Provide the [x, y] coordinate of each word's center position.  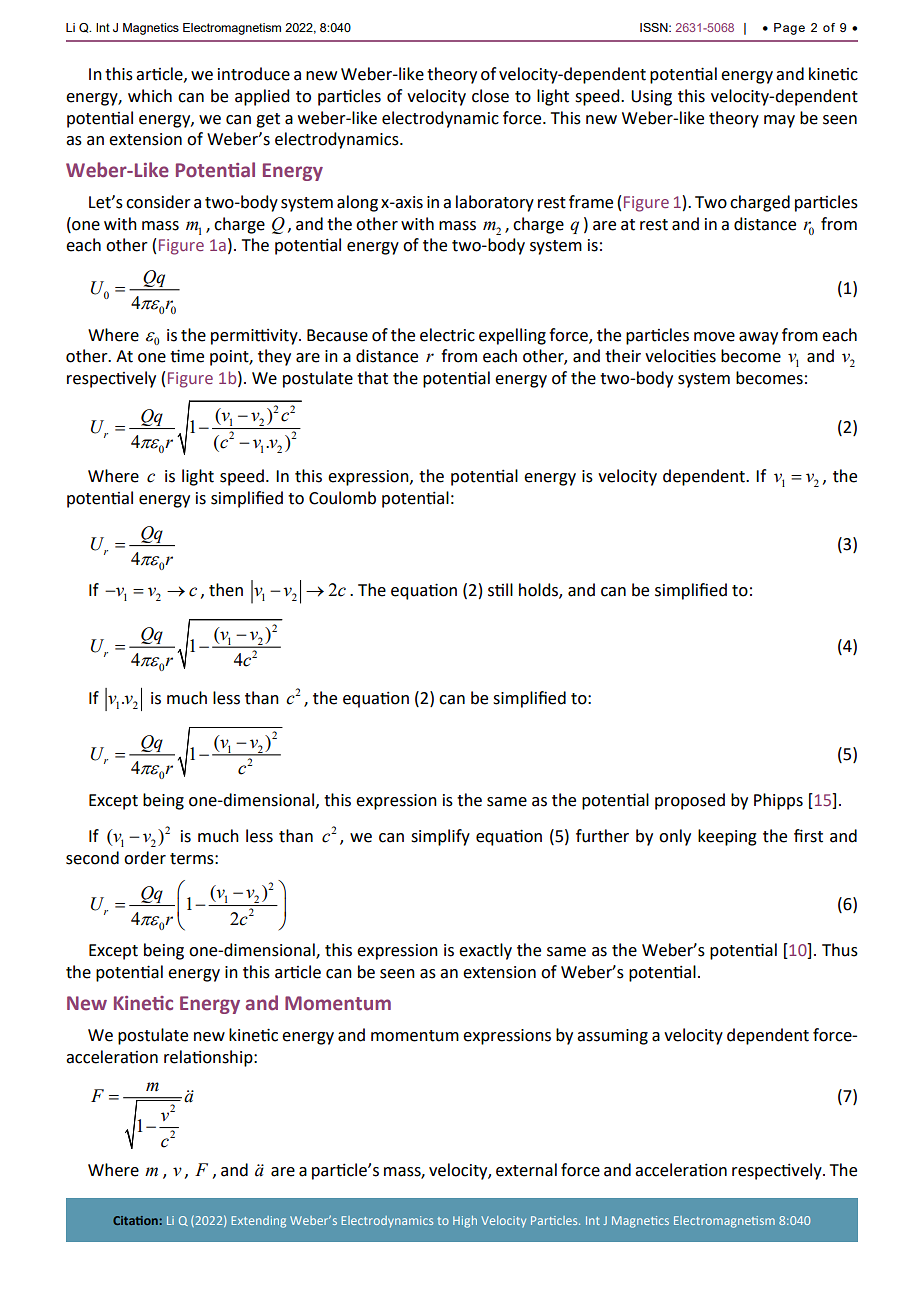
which [150, 96]
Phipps [778, 801]
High [465, 1222]
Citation [135, 1220]
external [526, 1170]
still [500, 590]
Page [789, 29]
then [226, 590]
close [490, 96]
